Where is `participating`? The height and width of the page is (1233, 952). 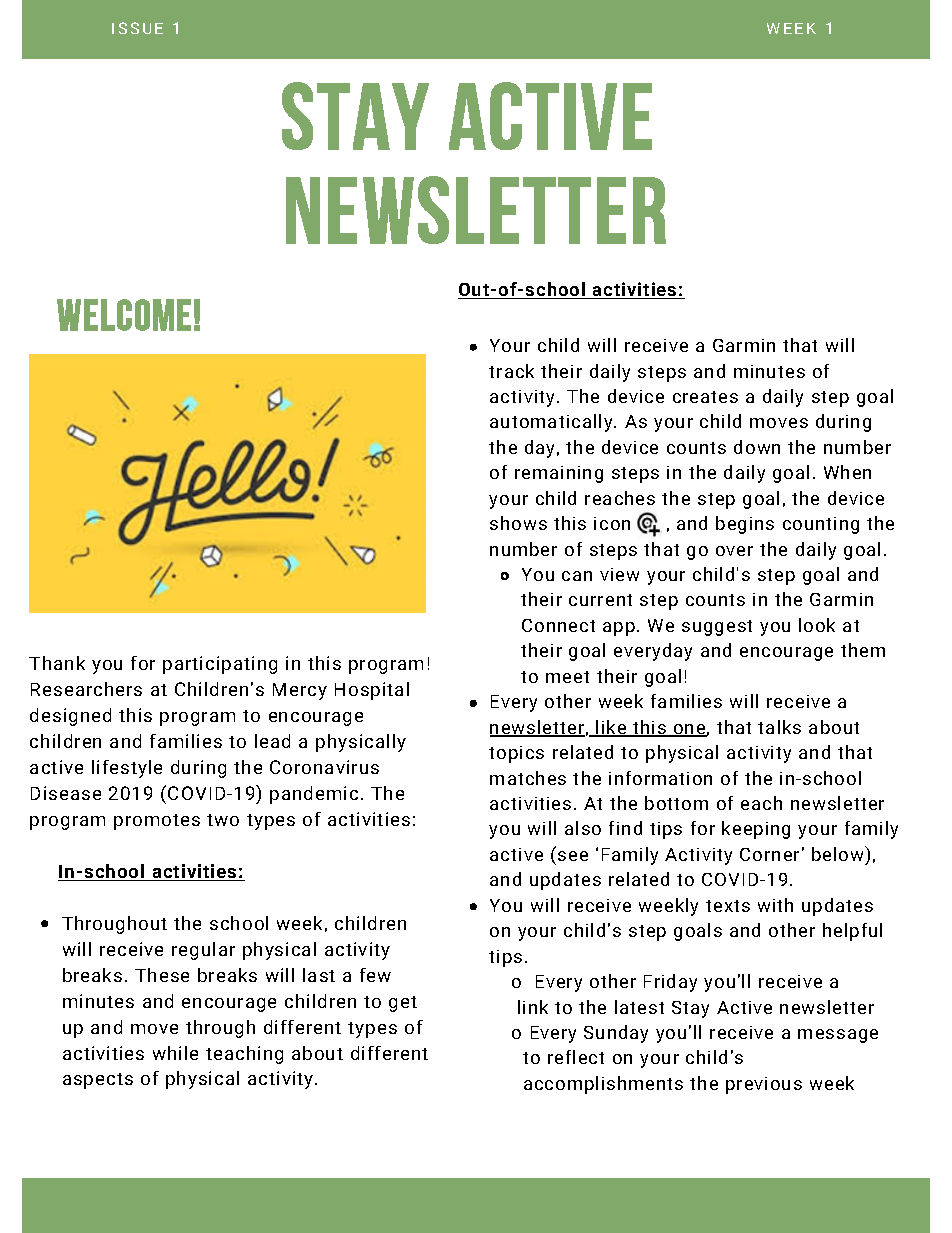
participating is located at coordinates (220, 665).
